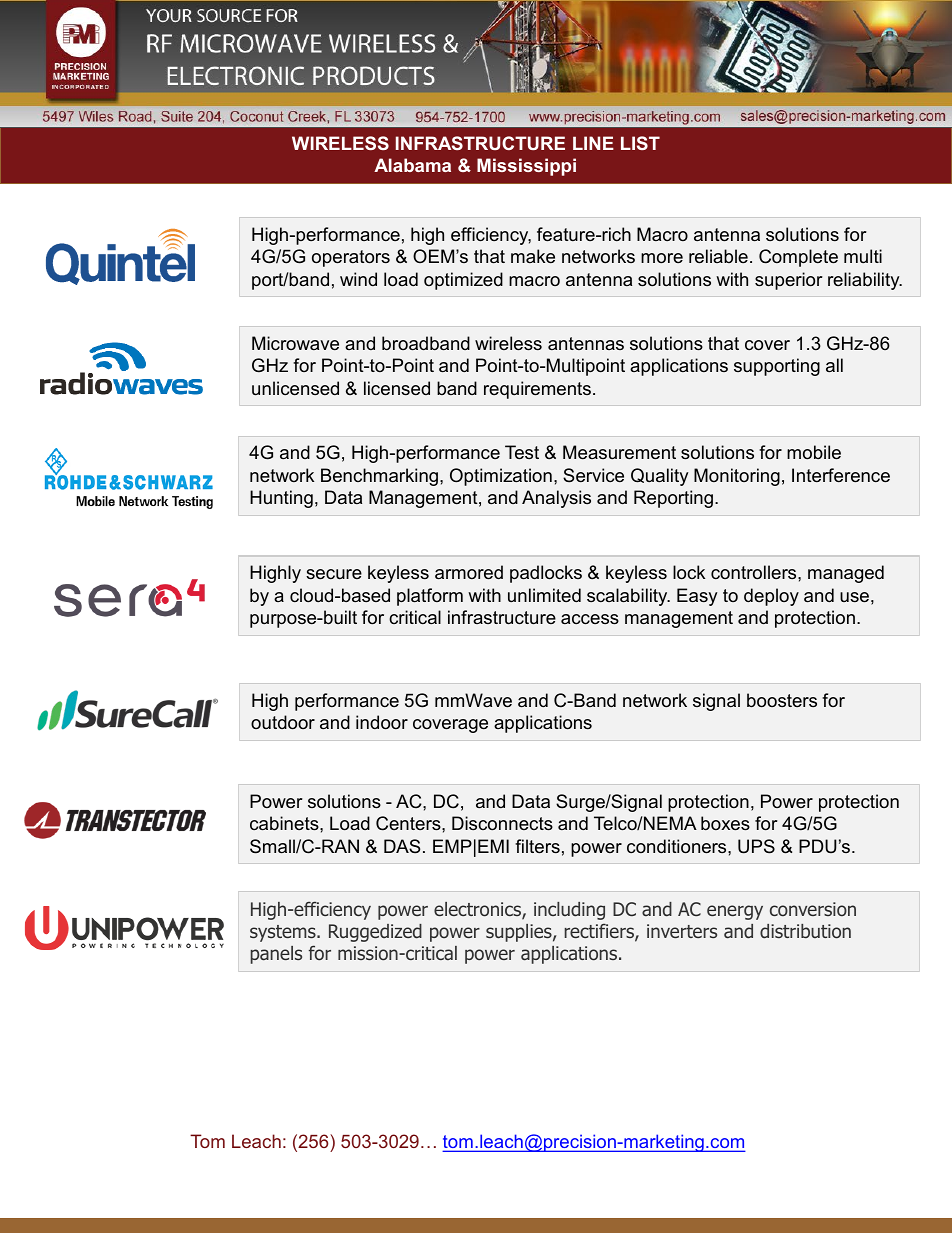 This screenshot has height=1233, width=952. I want to click on unlimited, so click(544, 595).
